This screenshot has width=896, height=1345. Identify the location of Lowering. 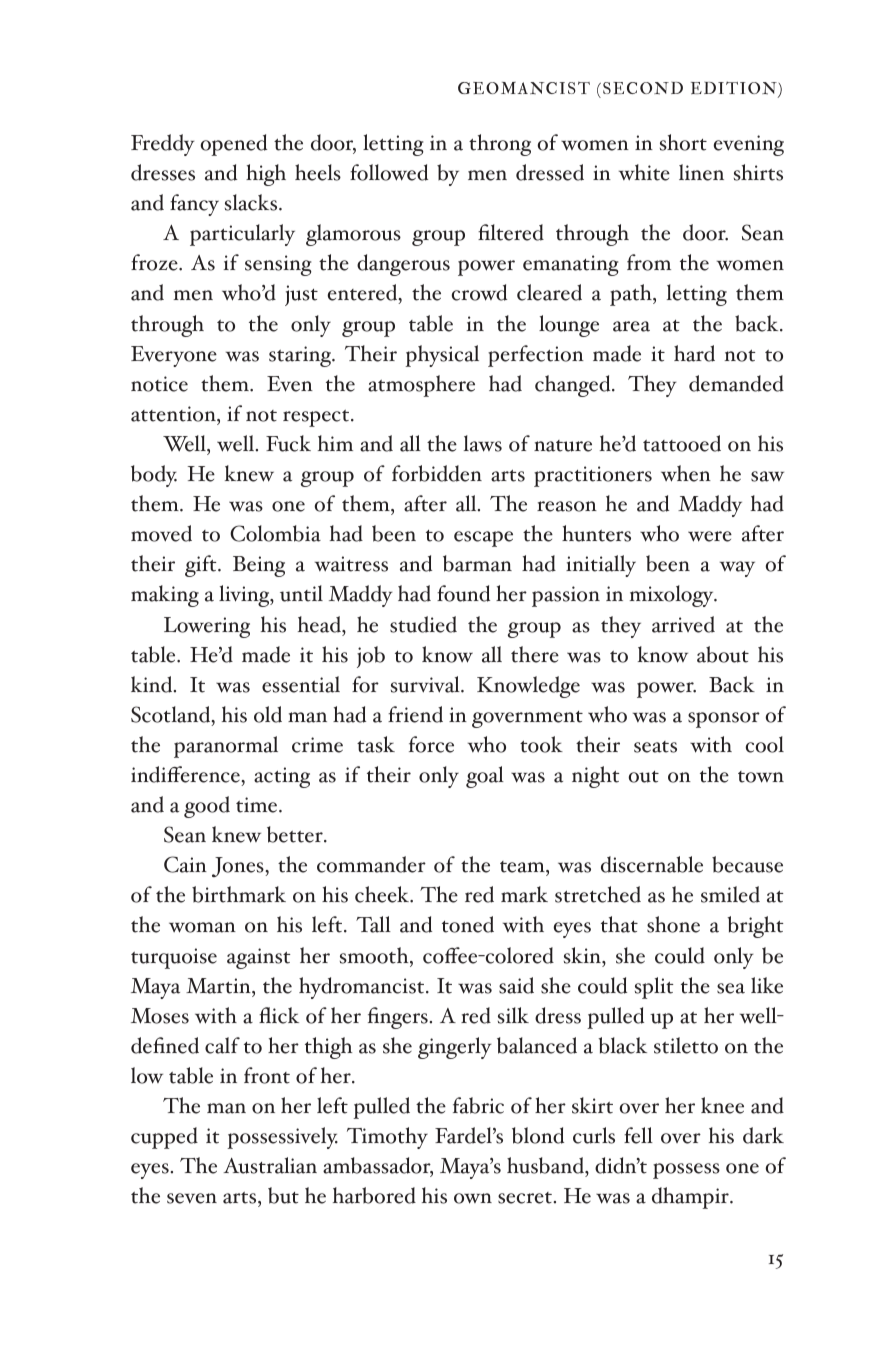
(207, 627).
